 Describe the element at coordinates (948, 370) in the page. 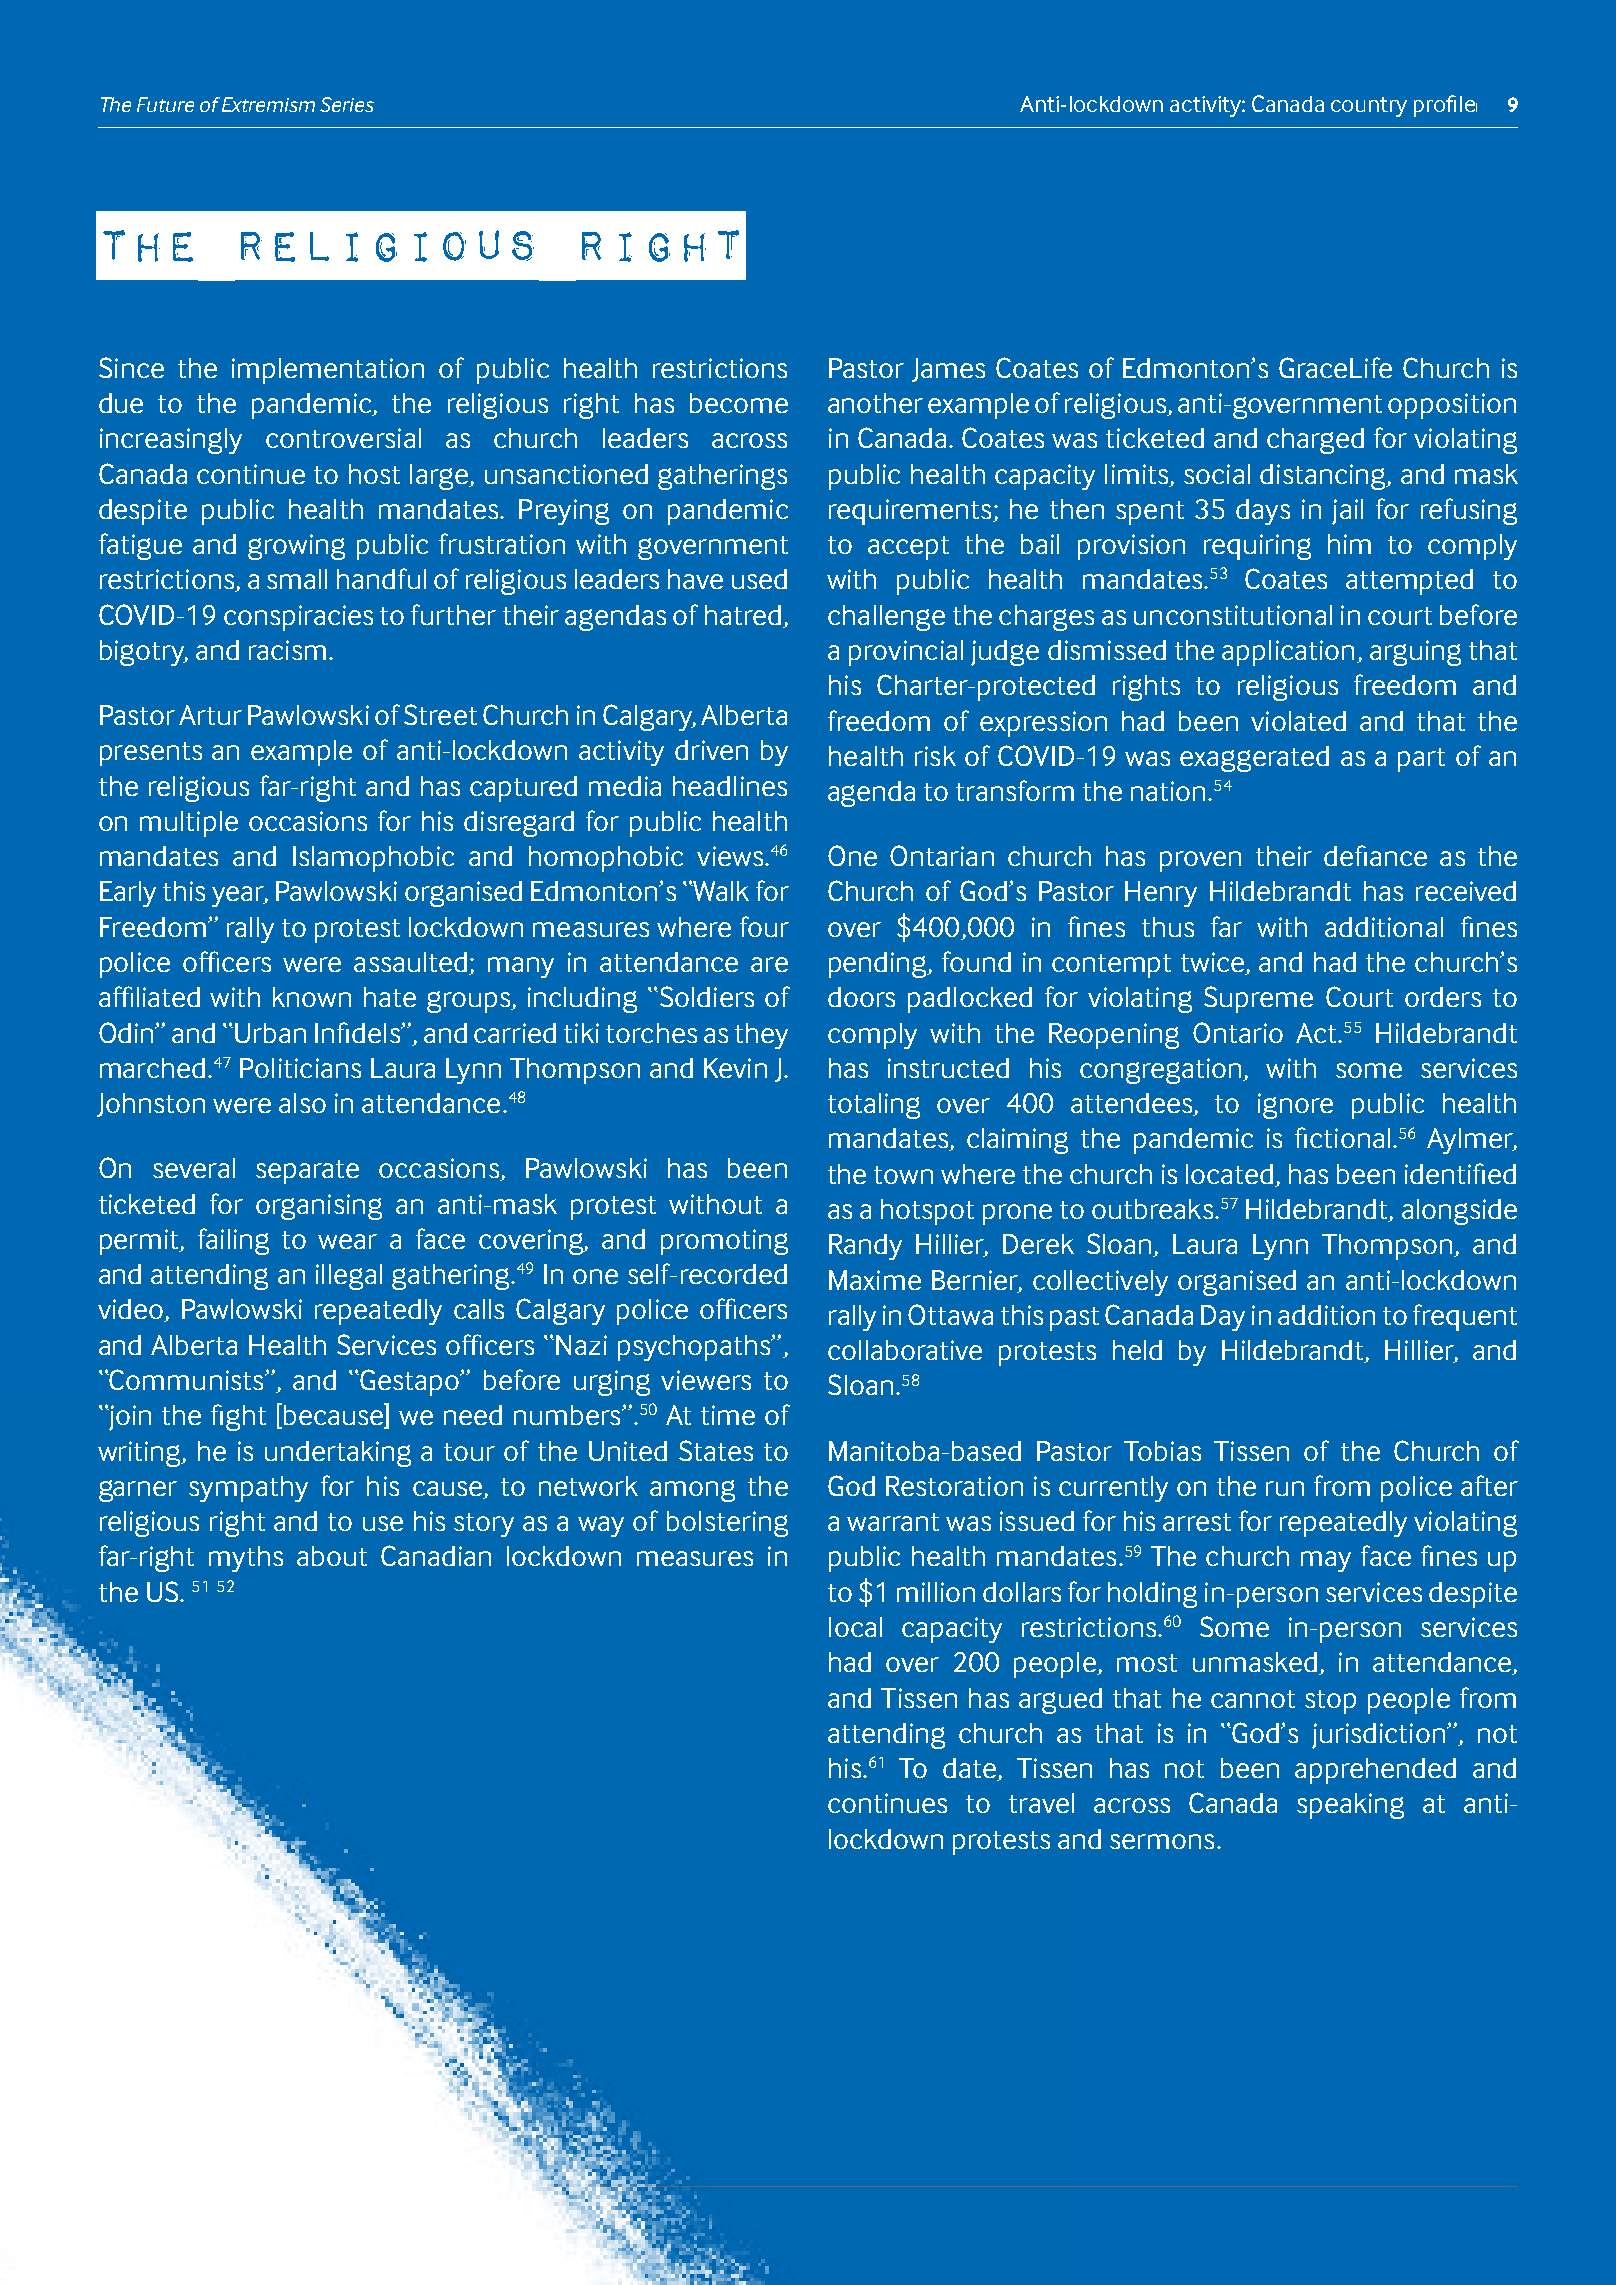

I see `James` at that location.
